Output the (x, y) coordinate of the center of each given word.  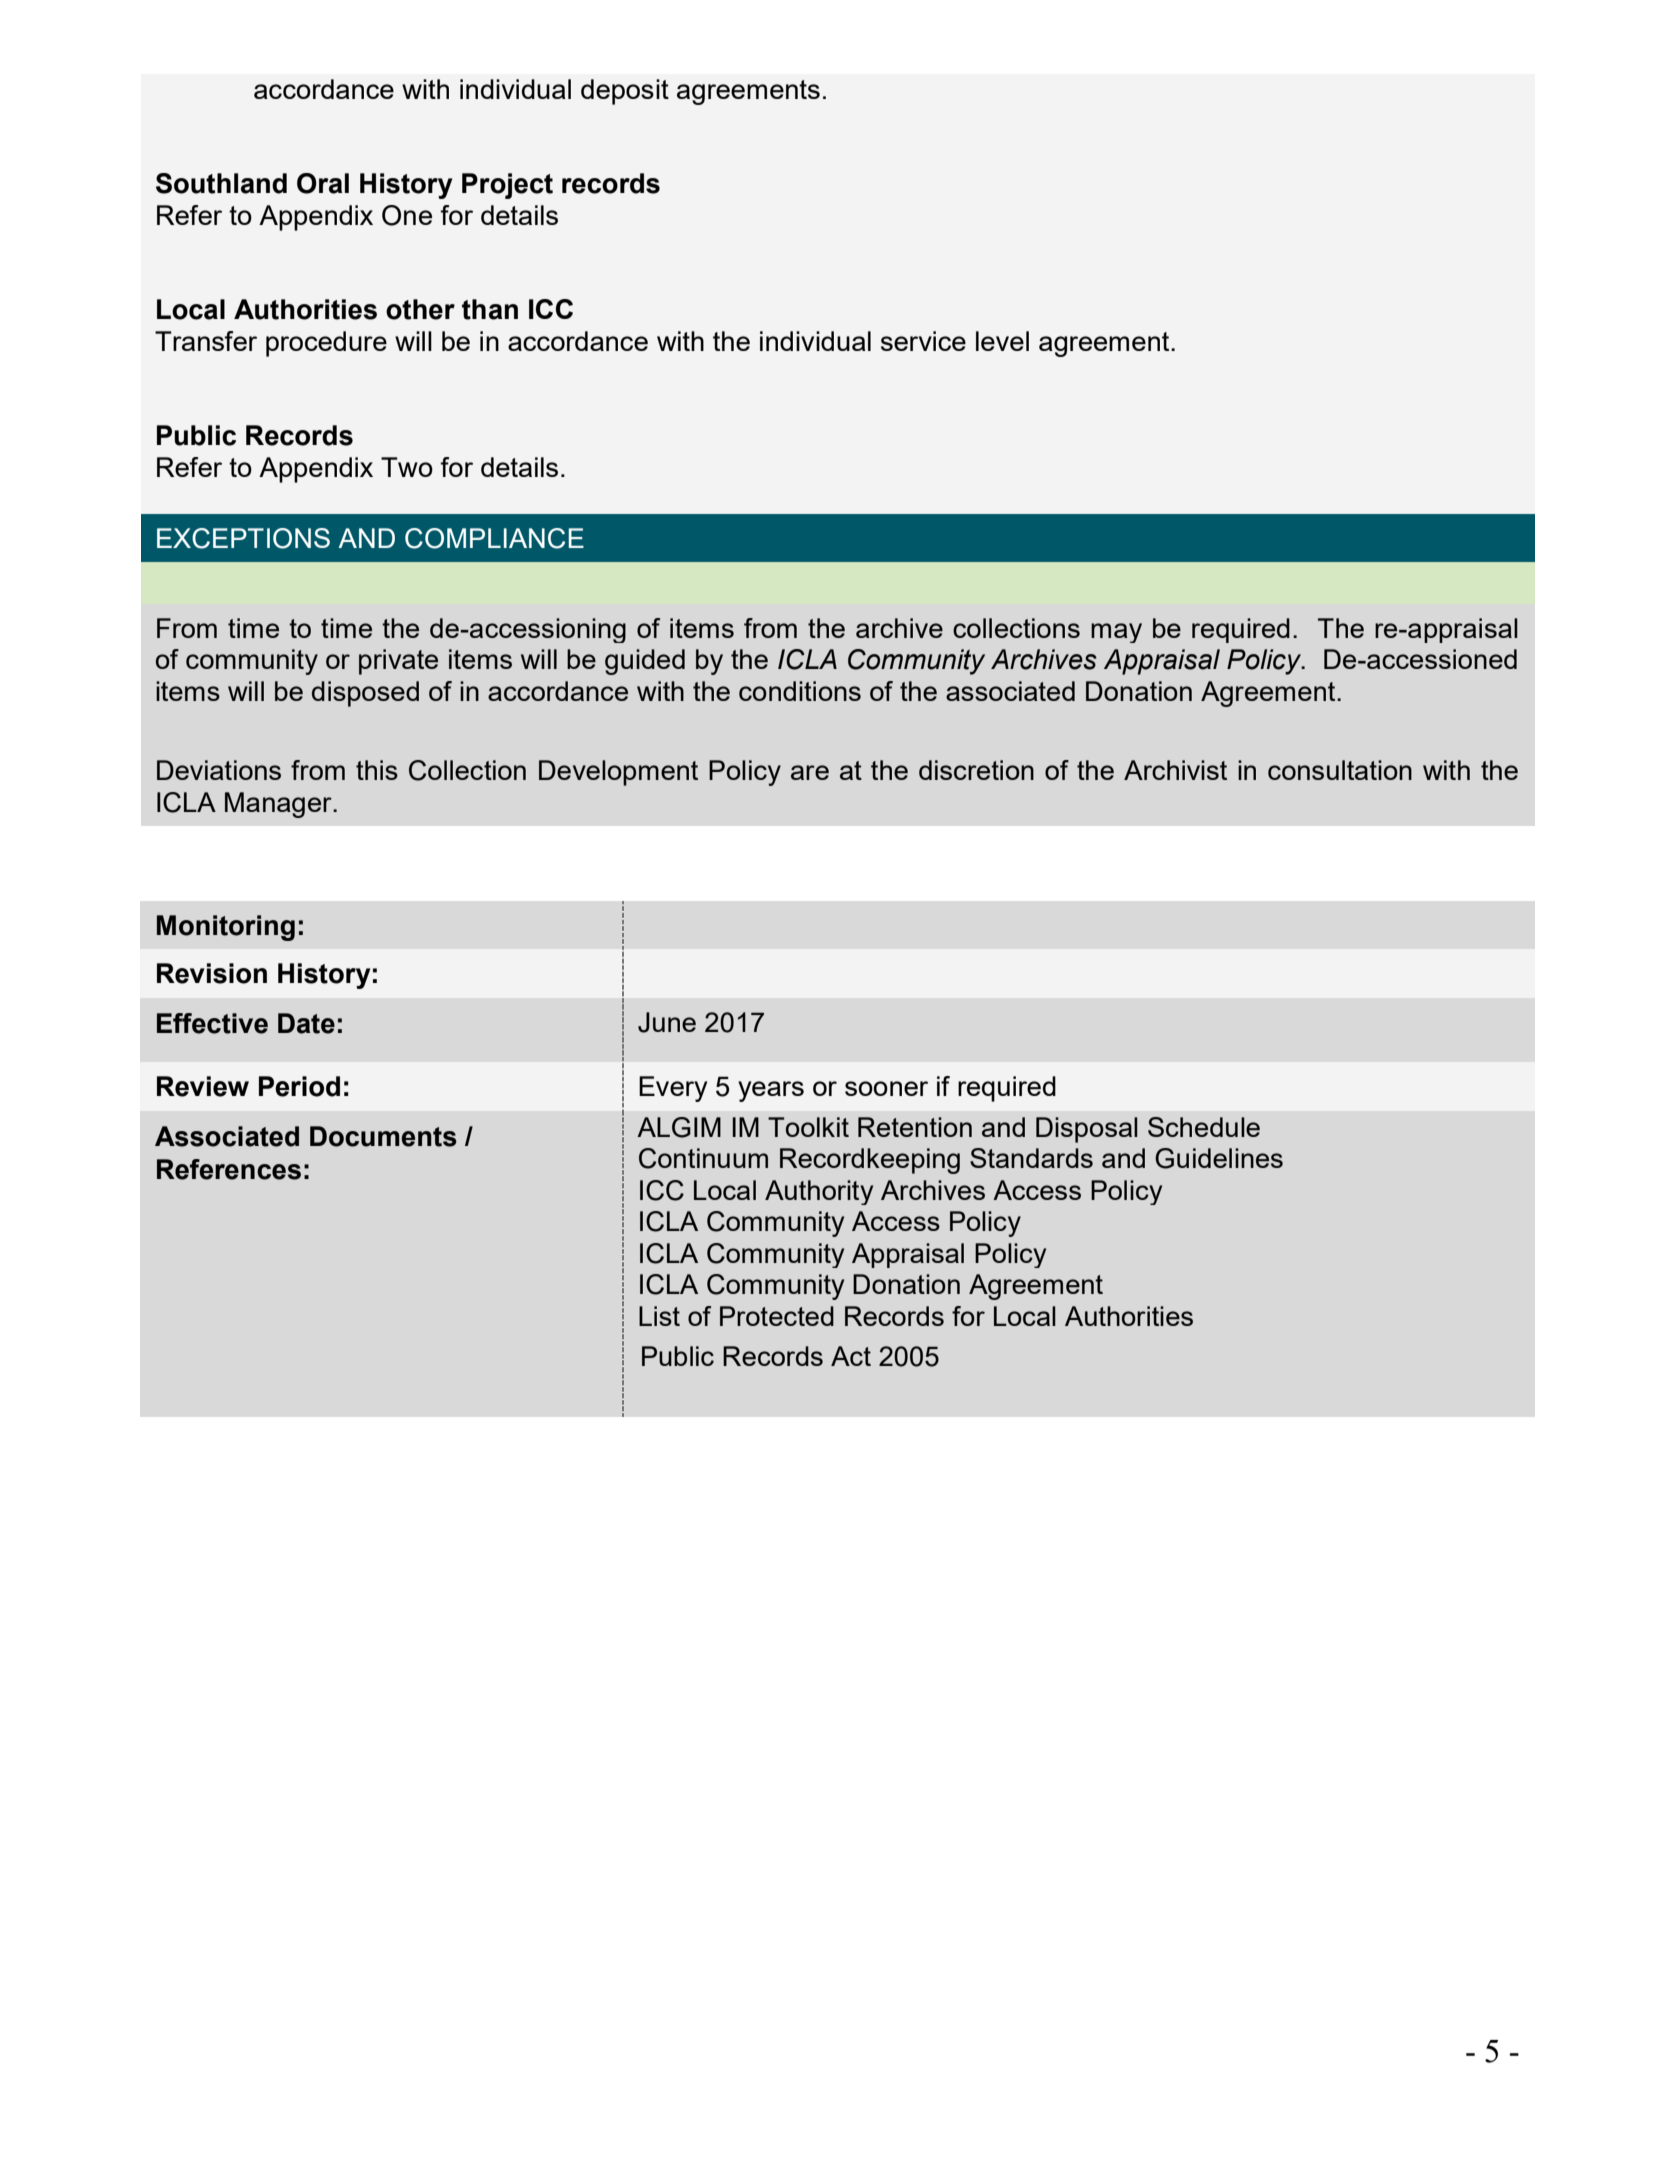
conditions (800, 691)
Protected (777, 1316)
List (659, 1316)
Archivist (1175, 770)
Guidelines (1219, 1158)
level (1002, 341)
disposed (365, 694)
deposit (625, 92)
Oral (323, 183)
